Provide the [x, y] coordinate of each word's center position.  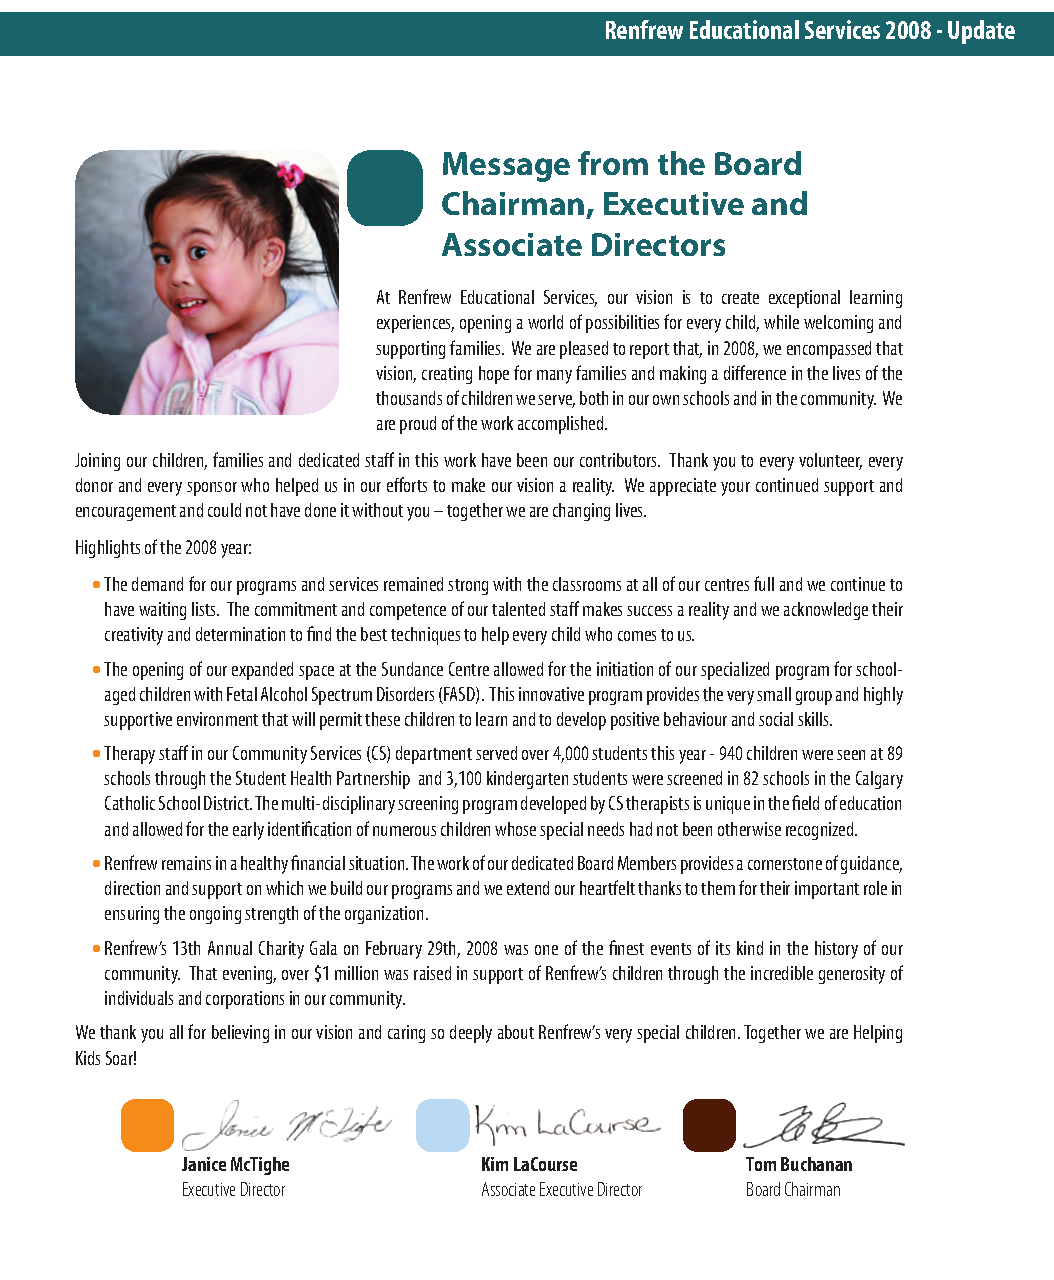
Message [506, 167]
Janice [204, 1164]
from [613, 163]
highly [883, 696]
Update [981, 32]
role [875, 888]
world [545, 322]
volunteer [830, 461]
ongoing [215, 915]
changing [581, 512]
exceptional [804, 299]
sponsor [212, 489]
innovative [551, 694]
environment [217, 719]
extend [528, 888]
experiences [415, 324]
